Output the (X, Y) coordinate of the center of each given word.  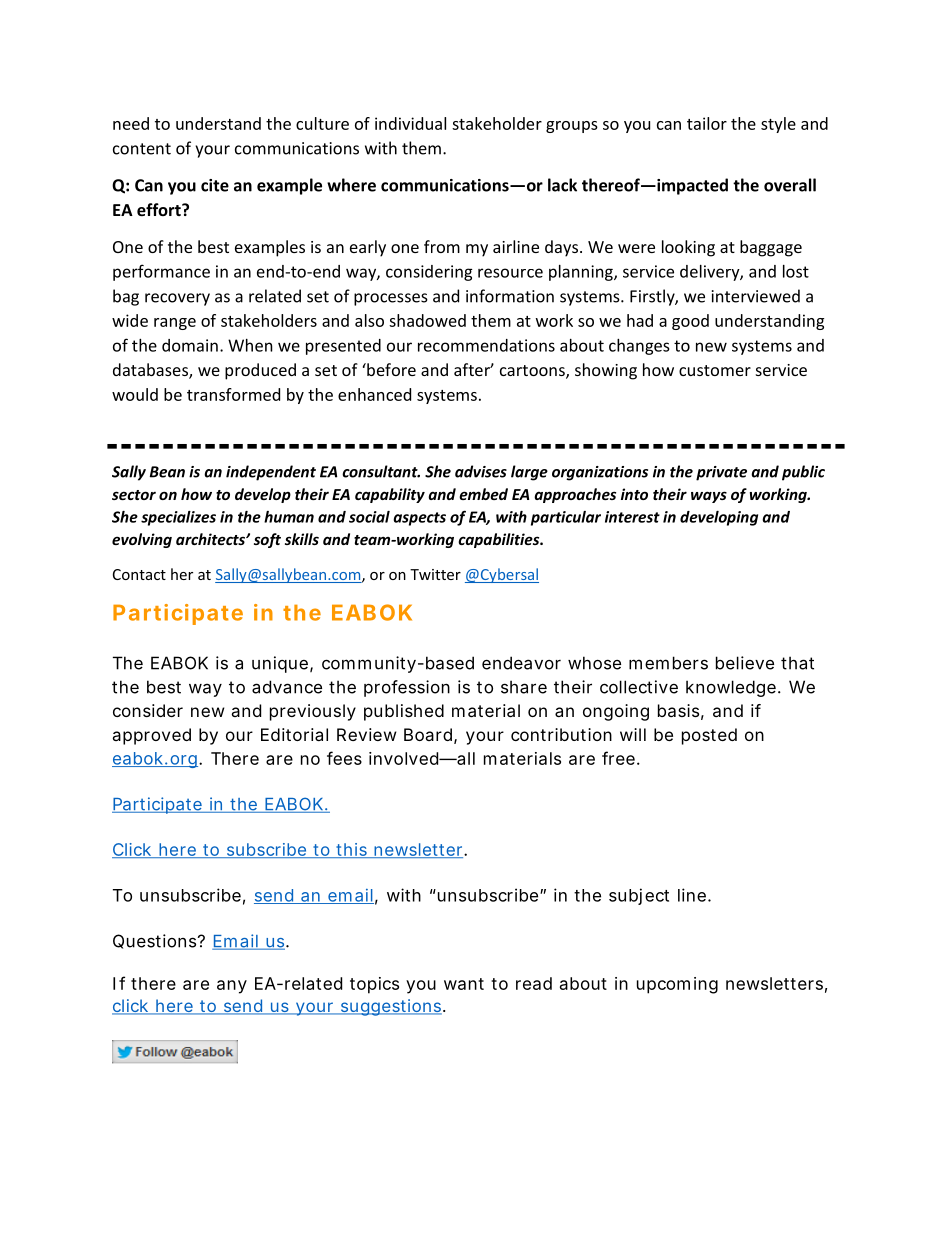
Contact (139, 574)
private (721, 473)
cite (215, 185)
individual (410, 123)
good (690, 322)
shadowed (427, 320)
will (633, 734)
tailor (707, 123)
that (797, 663)
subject (639, 896)
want (464, 984)
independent (271, 473)
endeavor (521, 663)
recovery (177, 299)
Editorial (294, 734)
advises (481, 471)
